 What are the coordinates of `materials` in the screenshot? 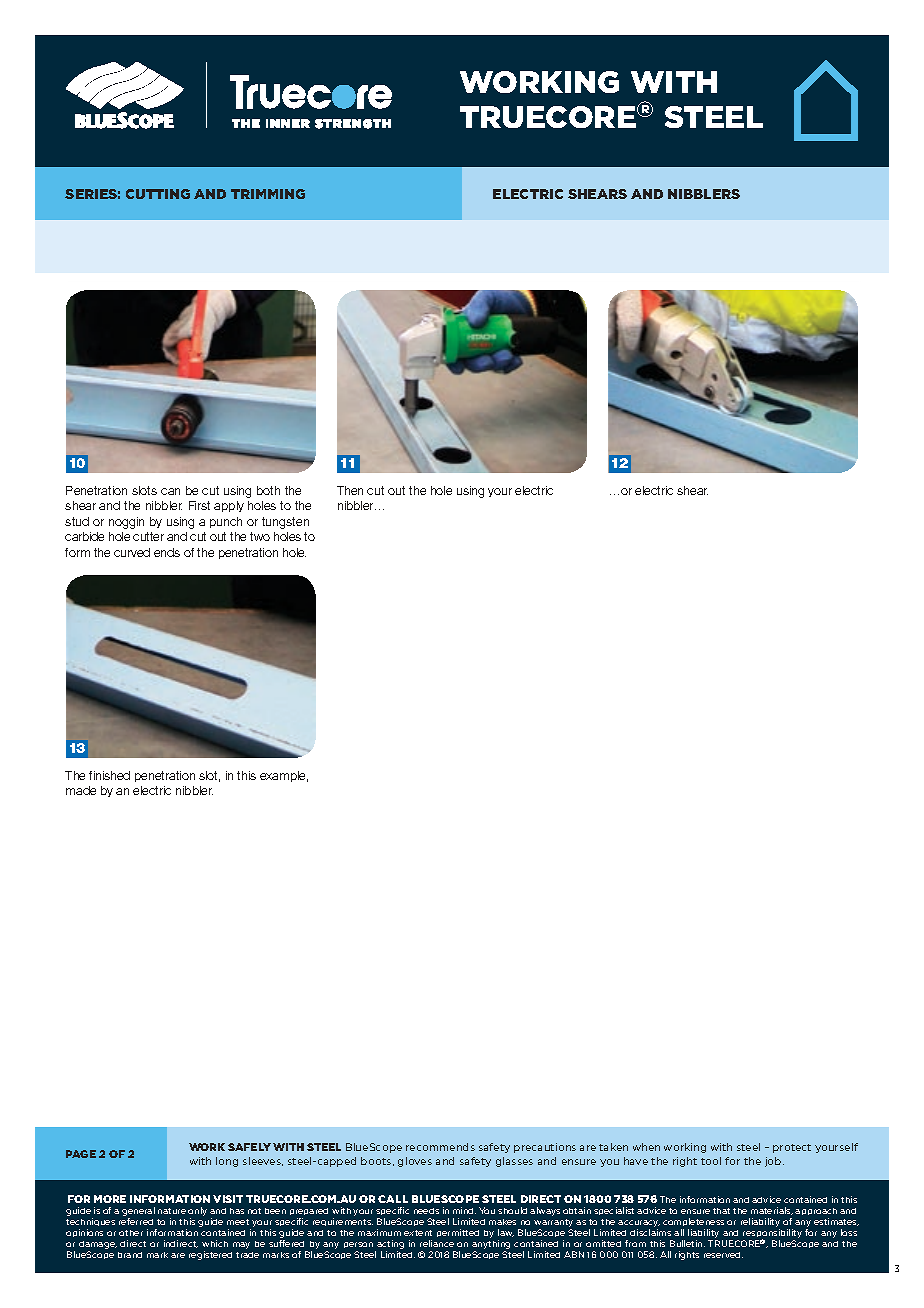 It's located at (772, 1211).
